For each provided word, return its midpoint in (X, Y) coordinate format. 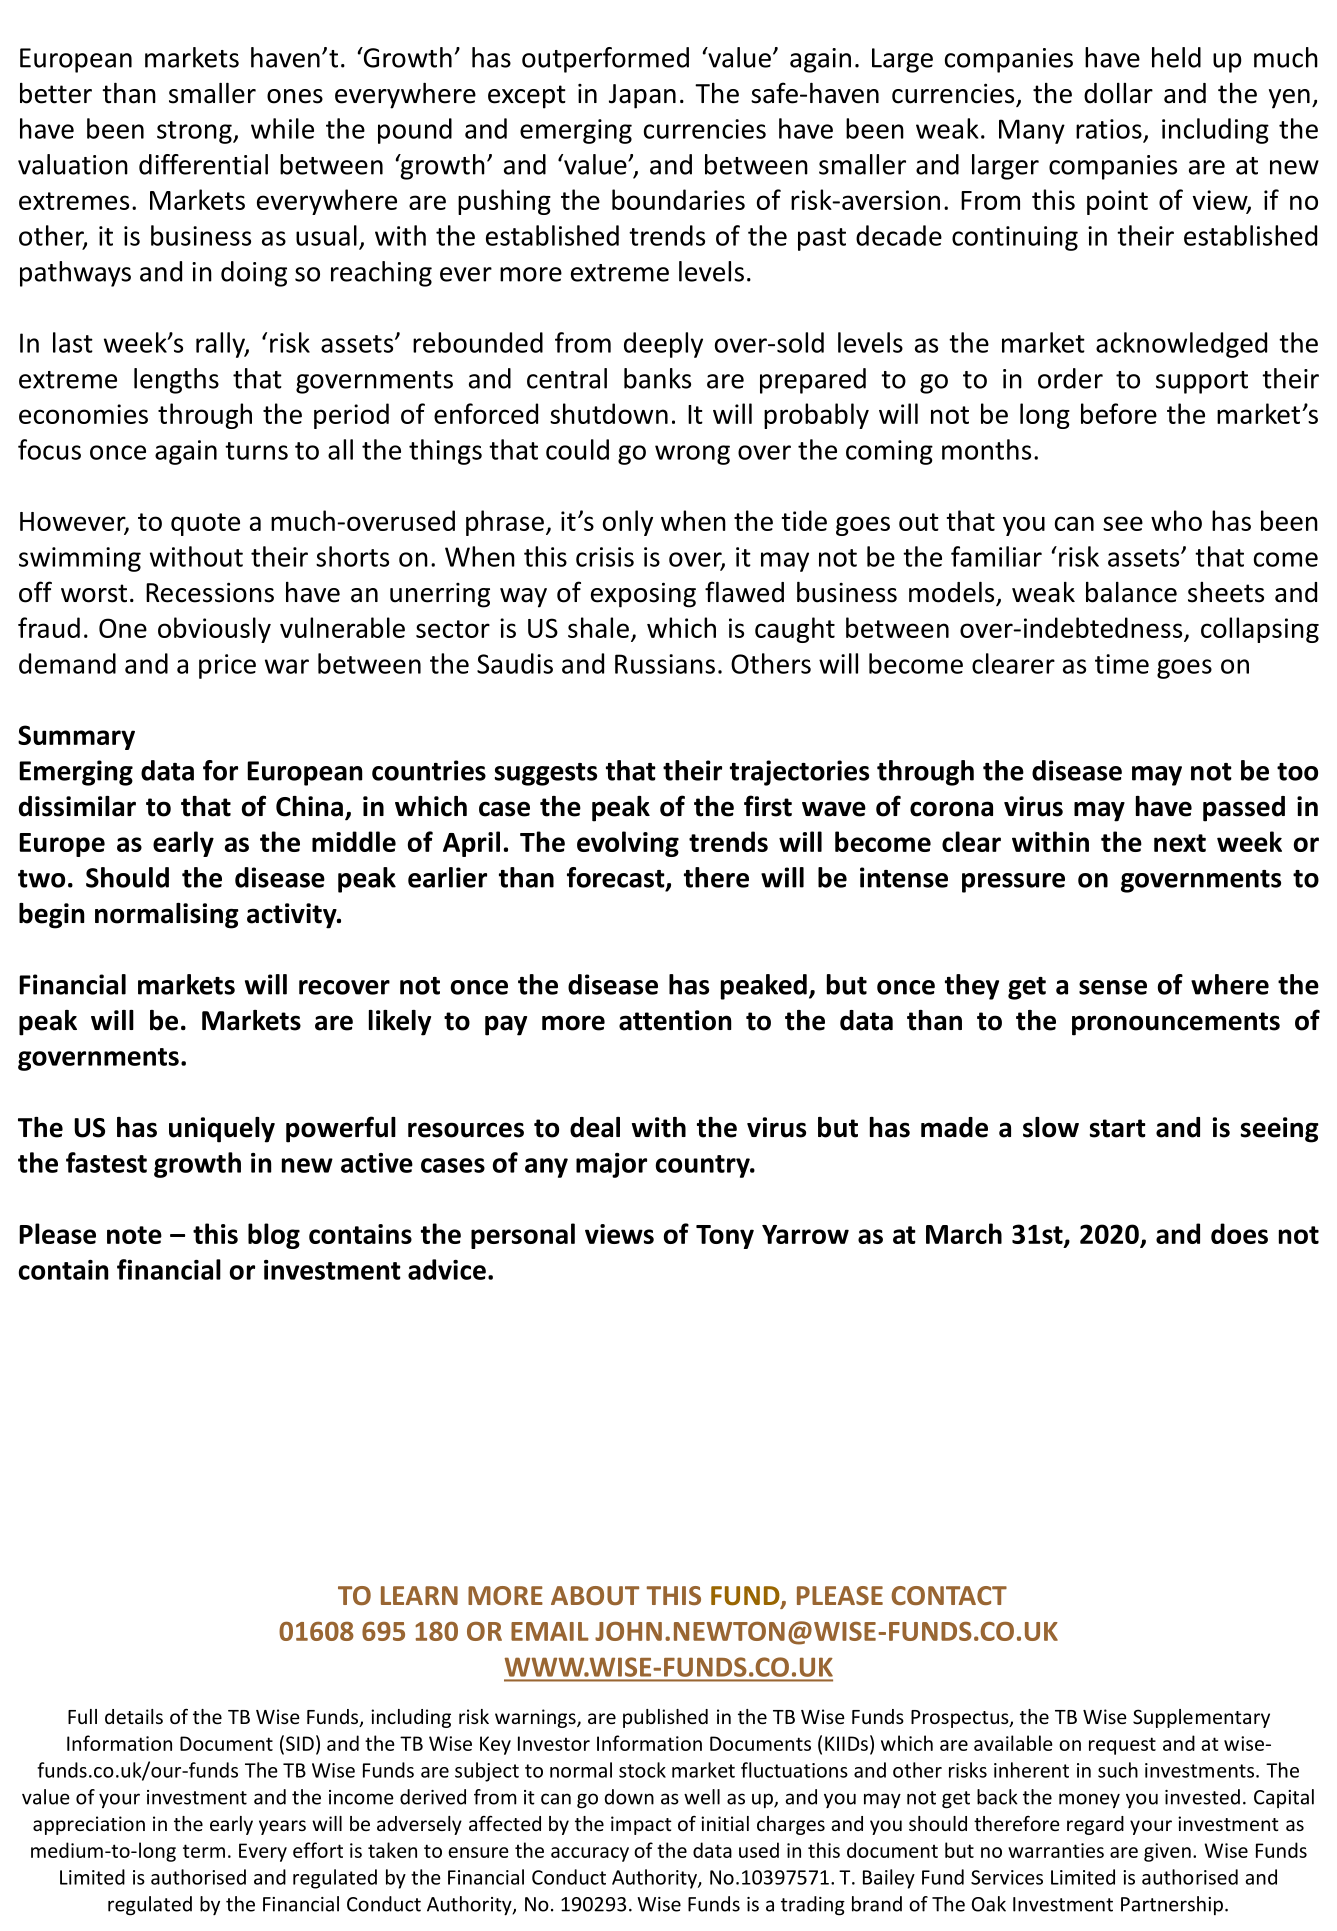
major (611, 1165)
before (1119, 413)
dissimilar (77, 806)
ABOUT (595, 1595)
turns (256, 451)
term (204, 1851)
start (1118, 1128)
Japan (642, 96)
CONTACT (949, 1595)
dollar (1118, 93)
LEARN (419, 1595)
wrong (692, 455)
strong (195, 132)
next (1180, 843)
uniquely (222, 1130)
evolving (628, 844)
